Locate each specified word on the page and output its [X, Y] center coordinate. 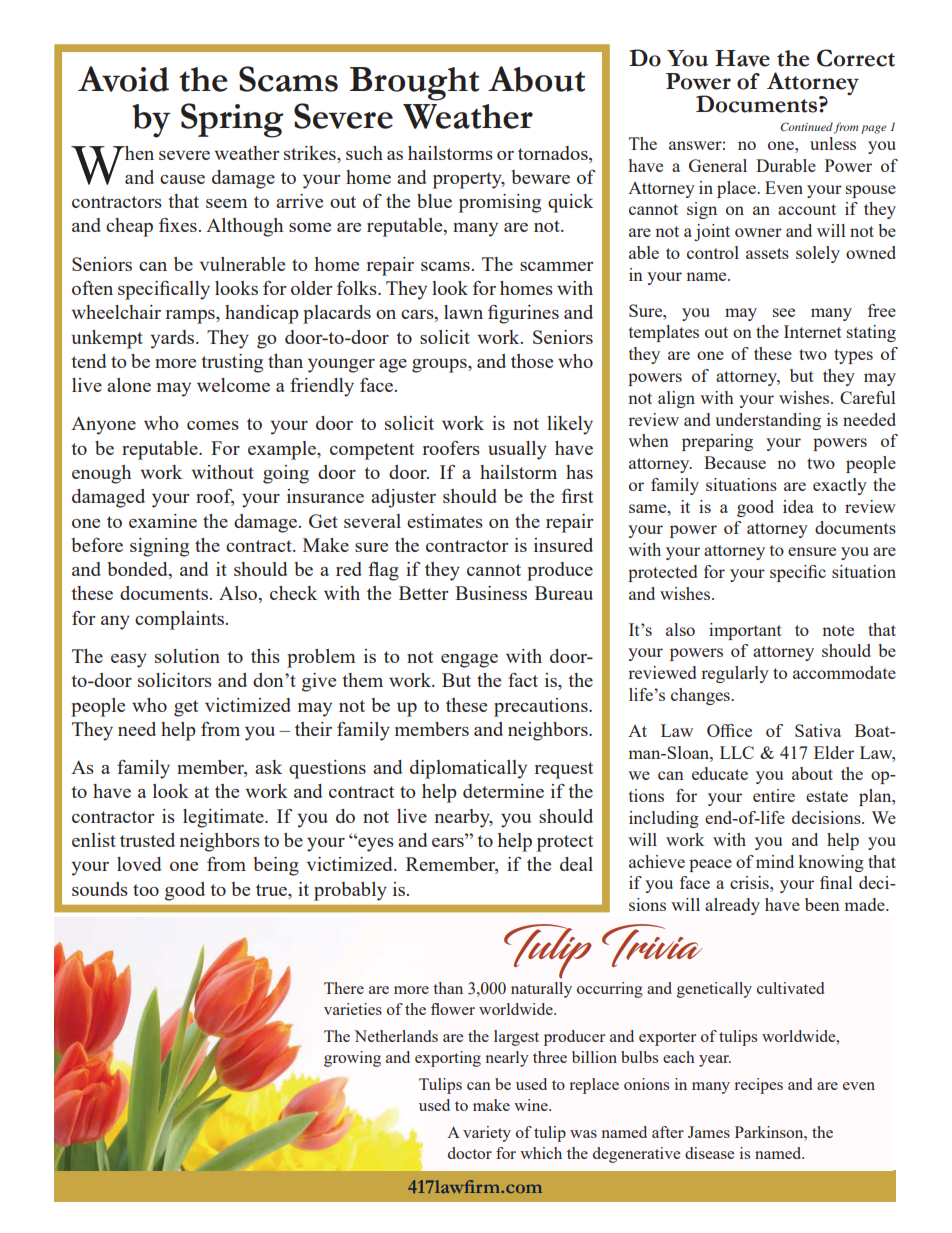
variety [487, 1134]
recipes [759, 1086]
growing [352, 1059]
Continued [806, 126]
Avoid [123, 79]
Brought [414, 84]
